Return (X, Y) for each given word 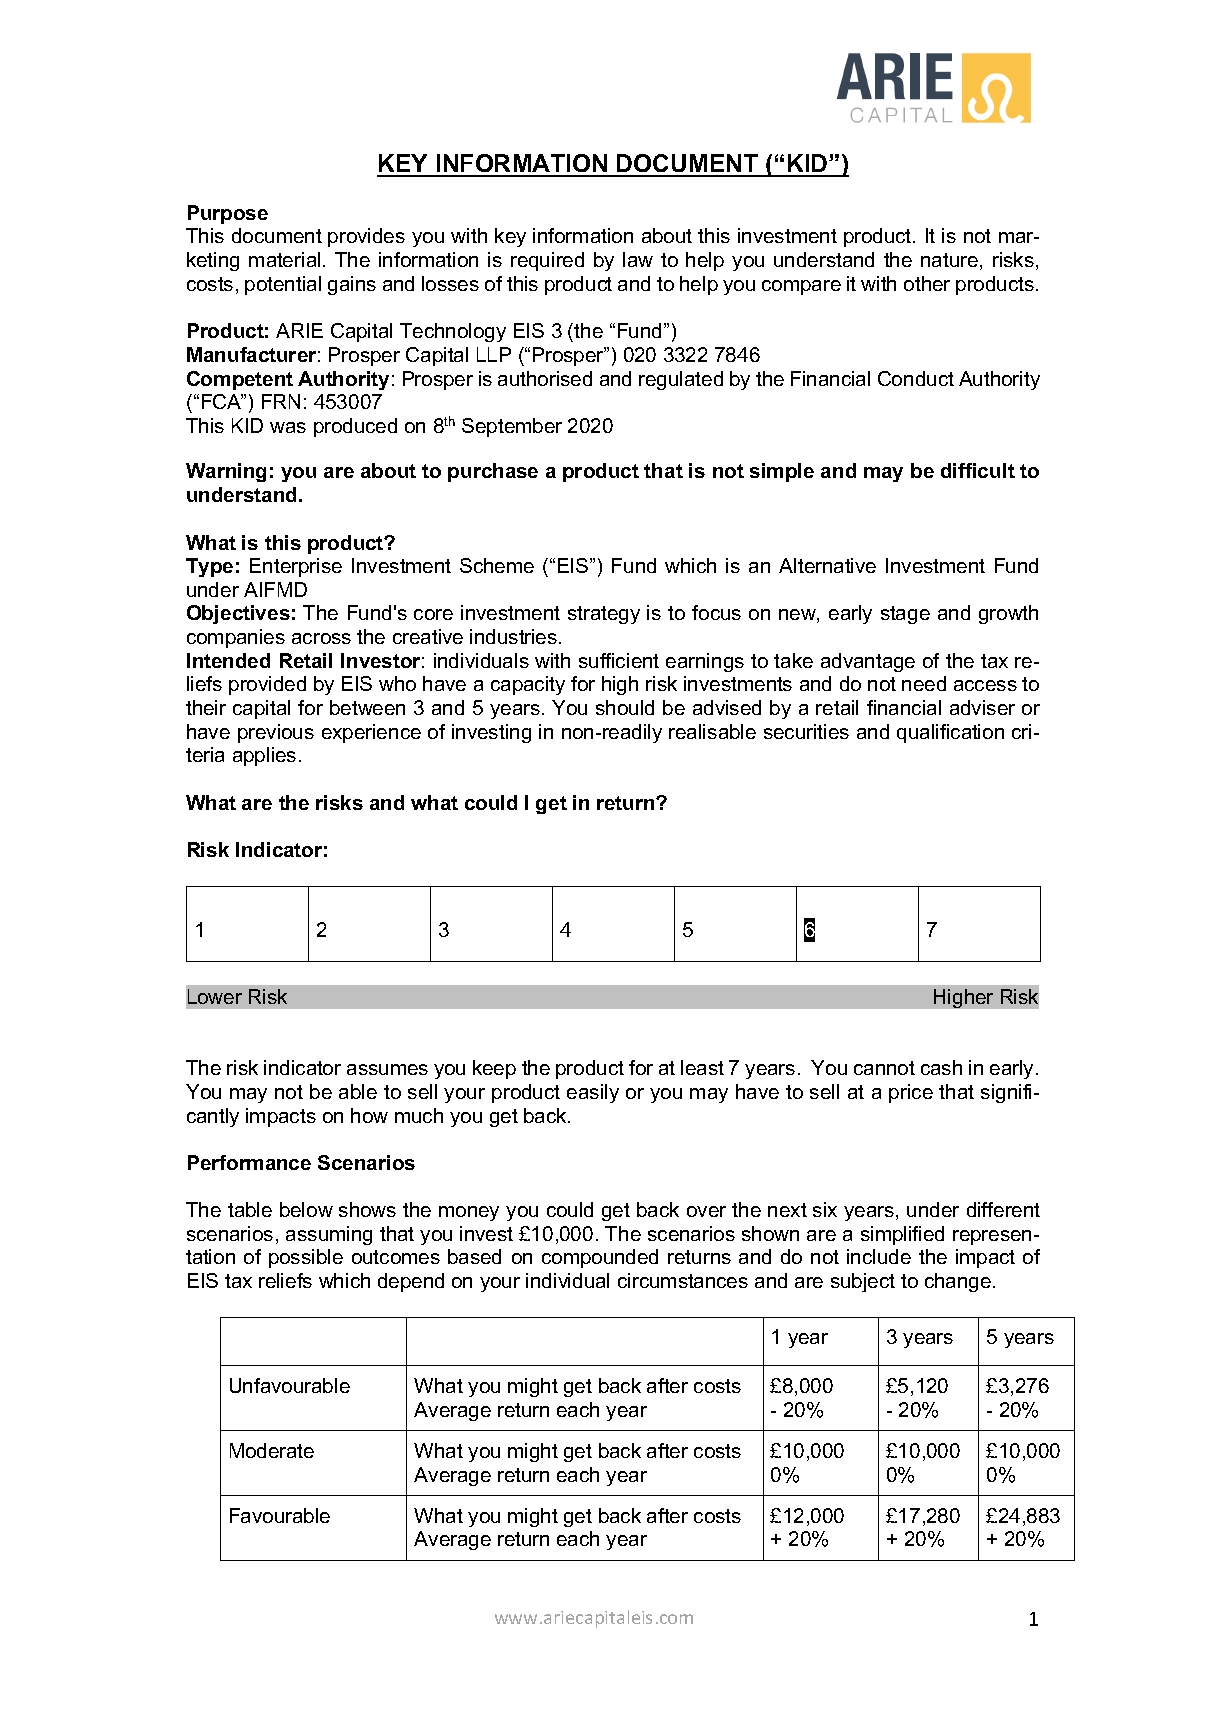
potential (283, 285)
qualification (950, 733)
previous (276, 733)
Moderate (272, 1450)
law (638, 259)
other (927, 283)
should (625, 707)
